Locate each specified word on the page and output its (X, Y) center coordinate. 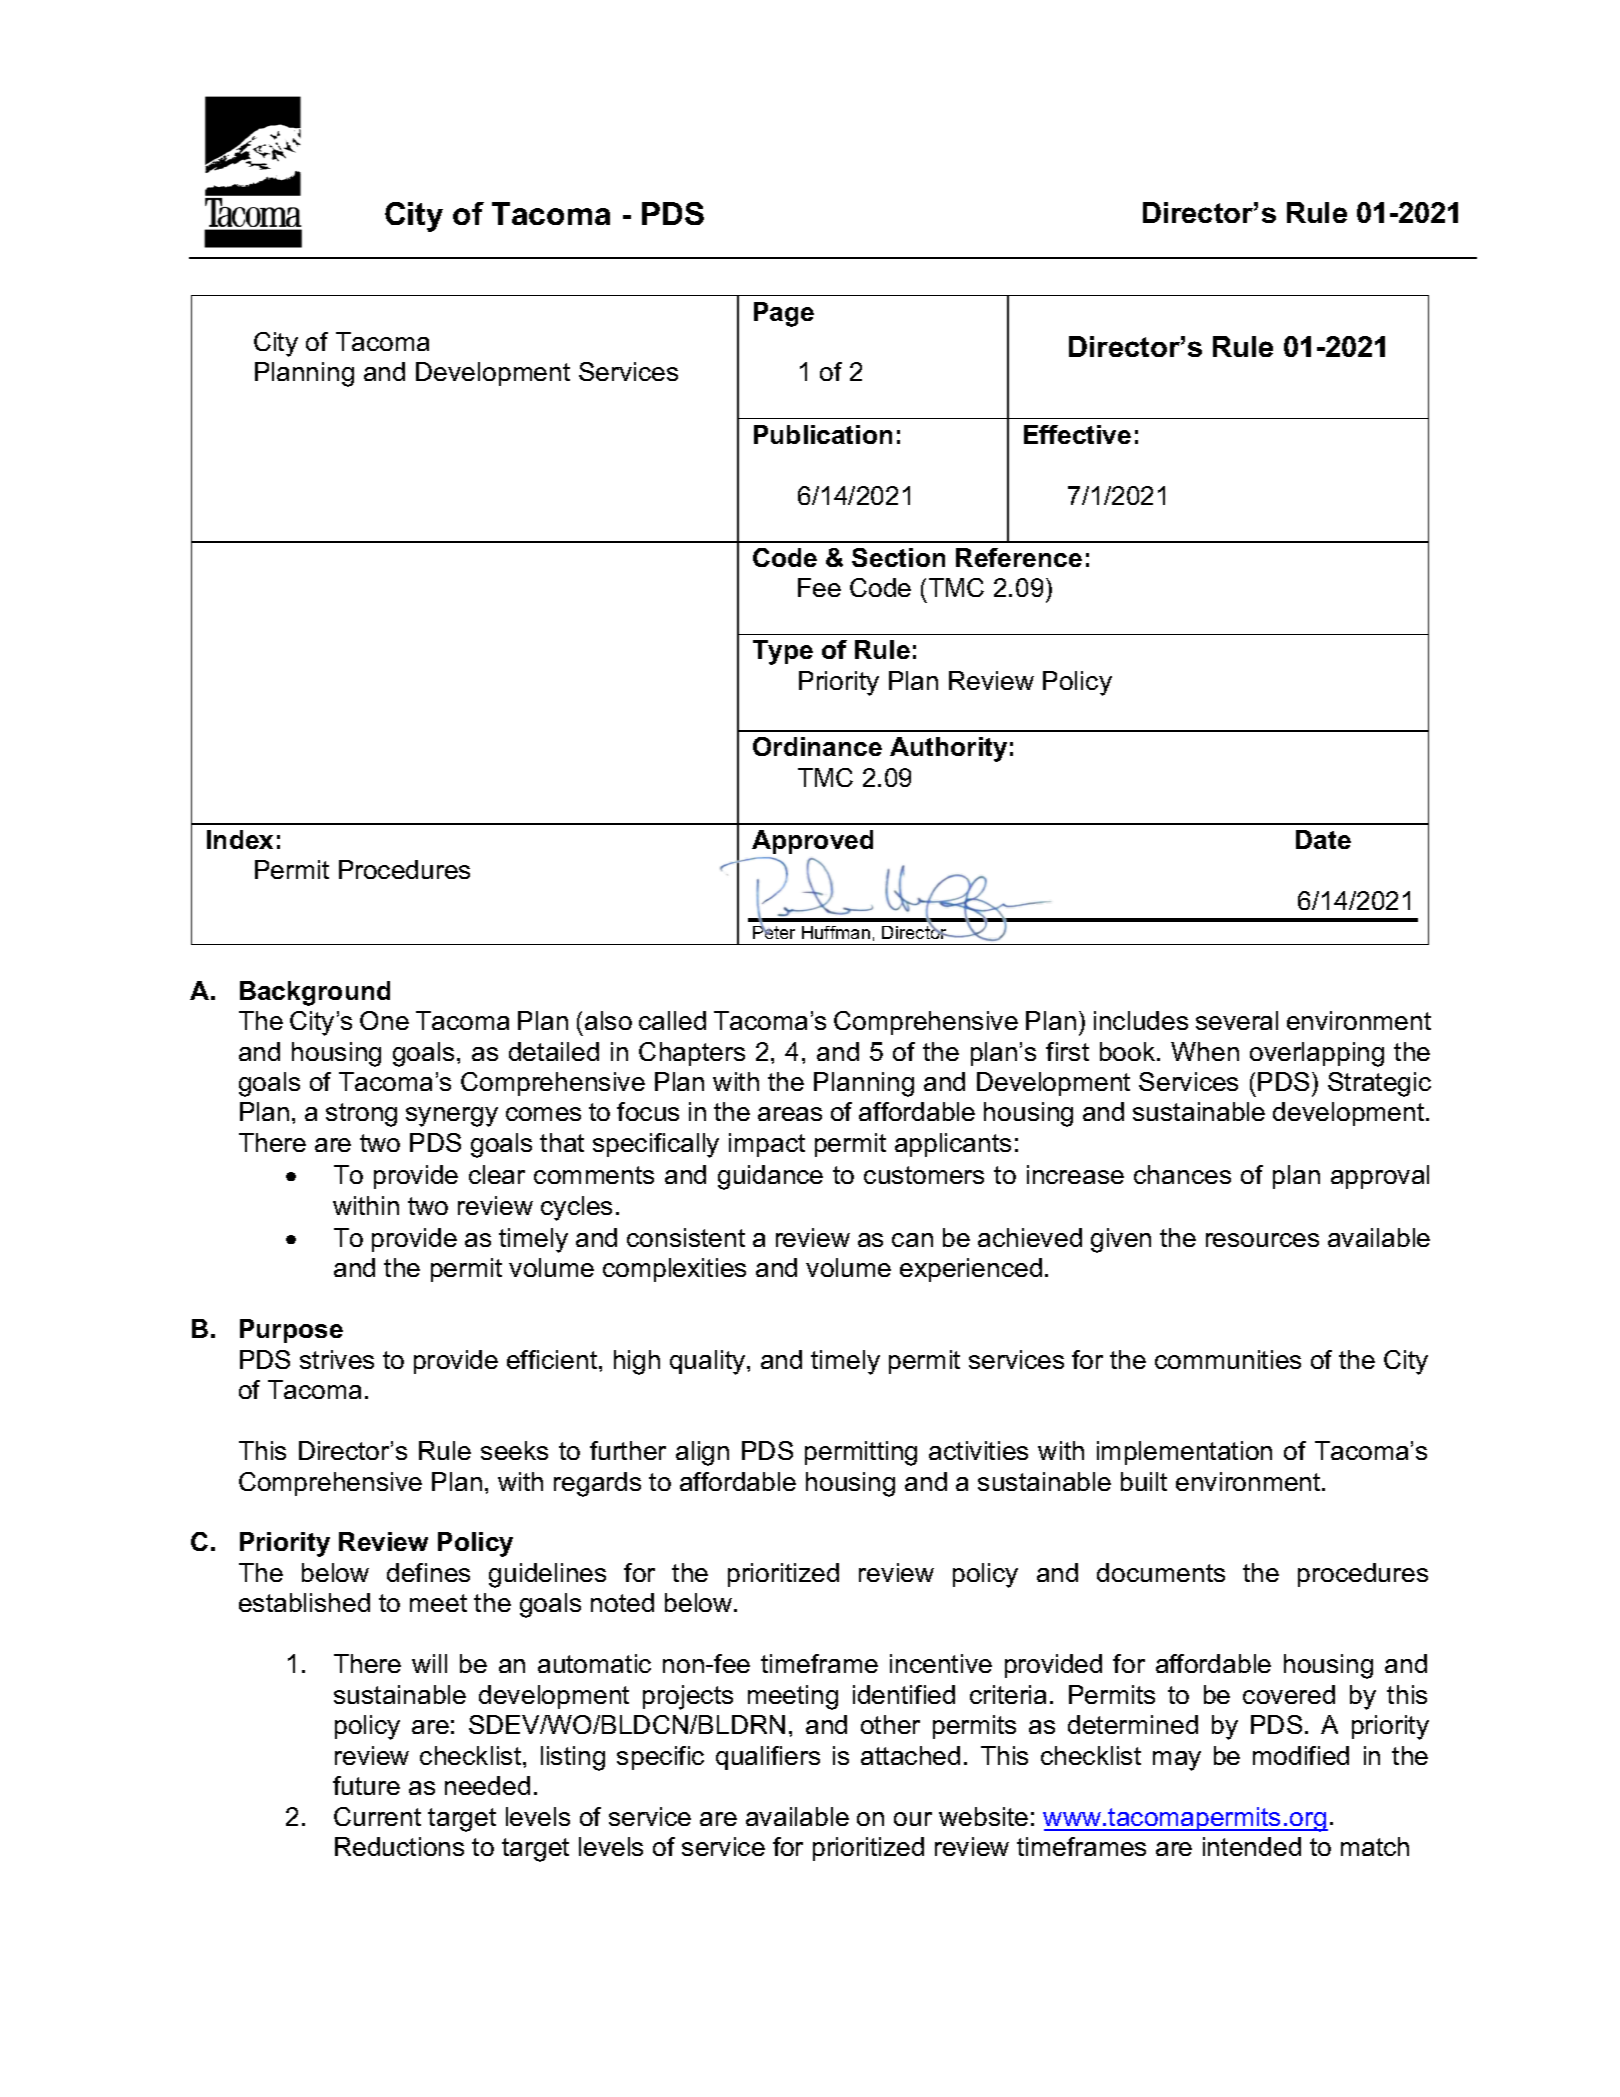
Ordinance (817, 746)
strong (361, 1115)
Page (784, 314)
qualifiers (768, 1758)
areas (790, 1114)
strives (337, 1359)
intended (1252, 1846)
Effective (1077, 434)
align (702, 1453)
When (1205, 1051)
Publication (823, 434)
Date (1323, 839)
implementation (1184, 1453)
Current (377, 1816)
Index (240, 839)
